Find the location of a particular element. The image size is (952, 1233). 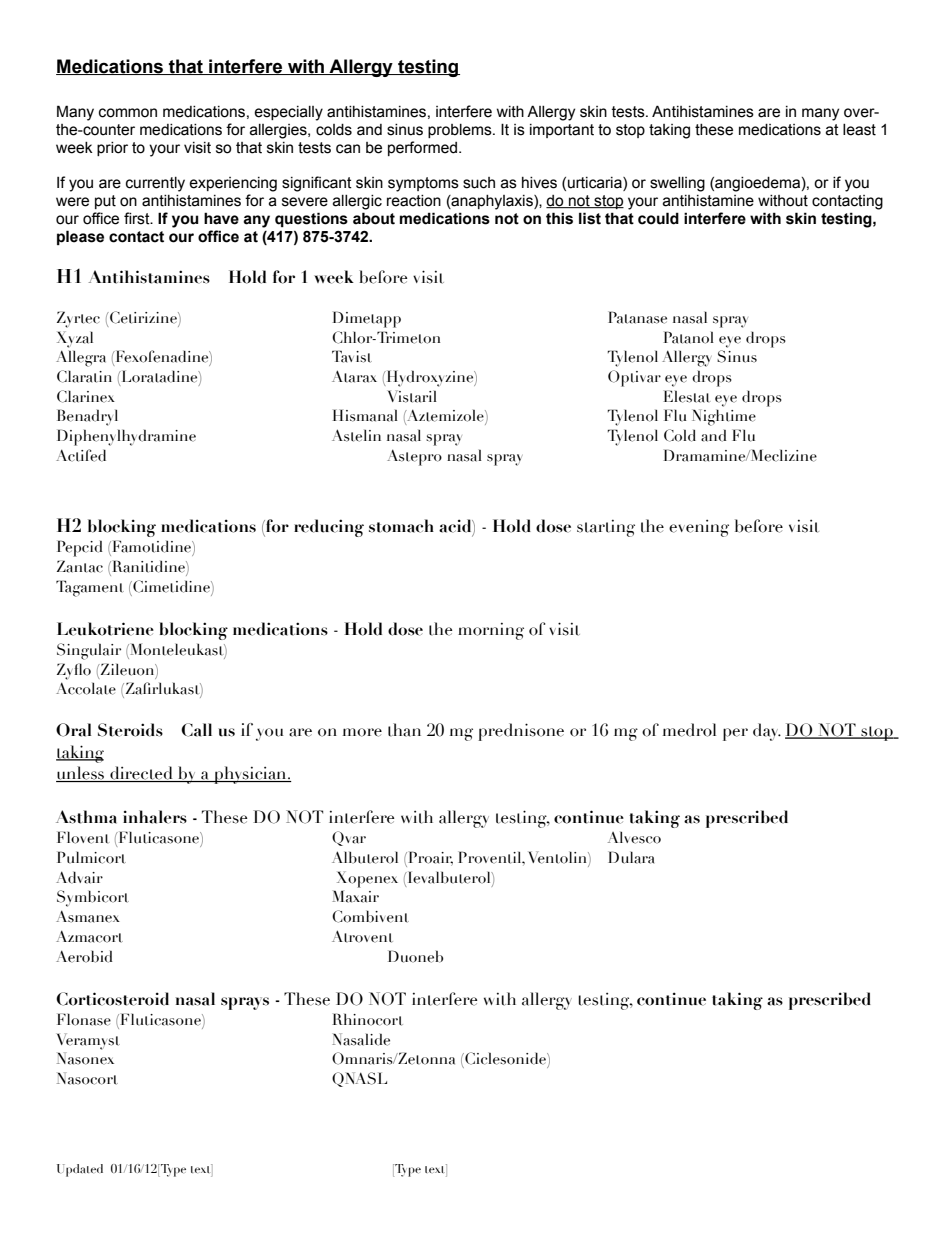

medrol is located at coordinates (689, 730).
